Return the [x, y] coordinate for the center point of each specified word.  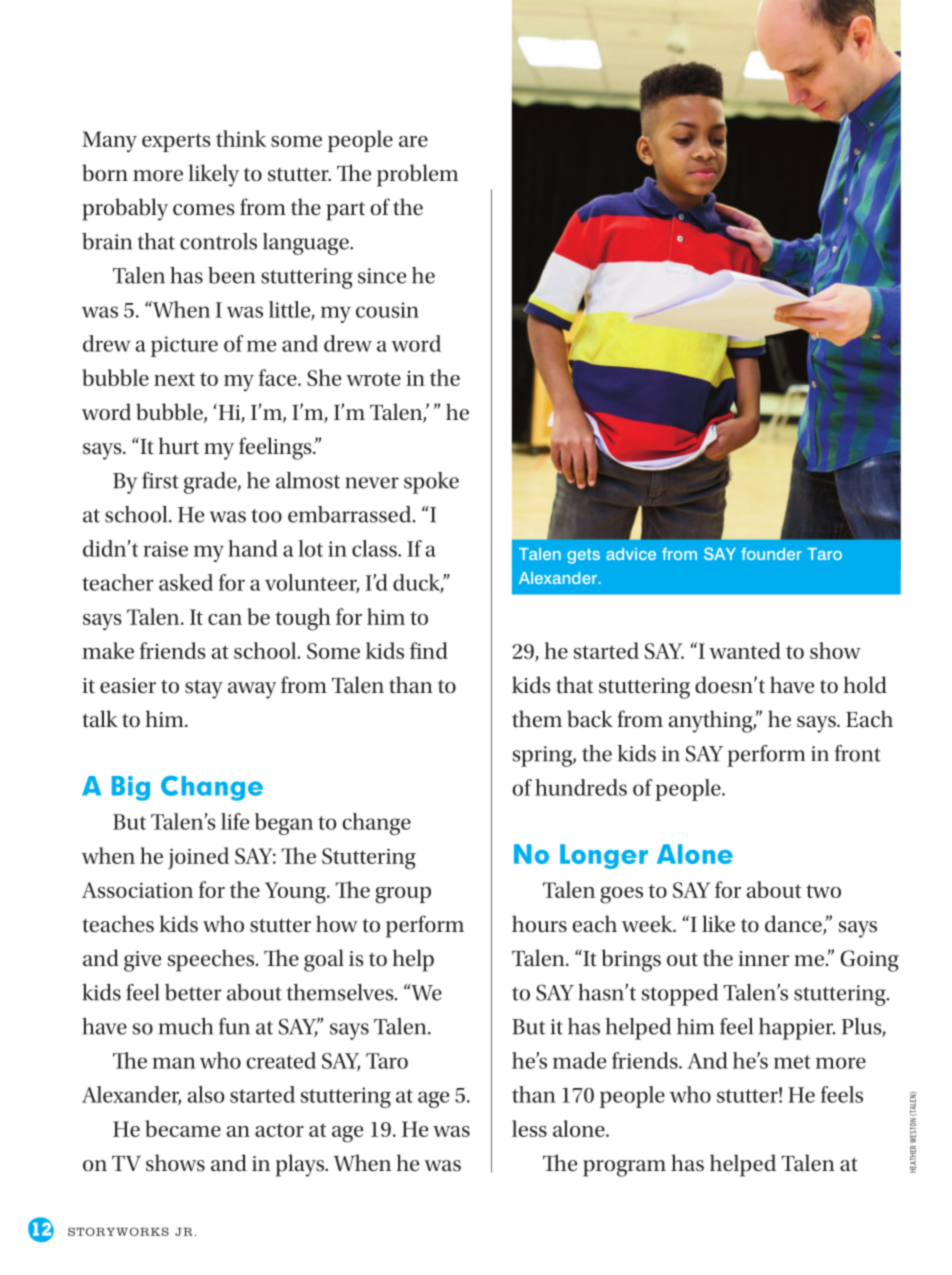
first [160, 480]
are [413, 141]
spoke [431, 483]
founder [771, 554]
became [183, 1128]
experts [176, 142]
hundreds [581, 787]
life [235, 821]
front [858, 753]
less [529, 1128]
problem [417, 175]
